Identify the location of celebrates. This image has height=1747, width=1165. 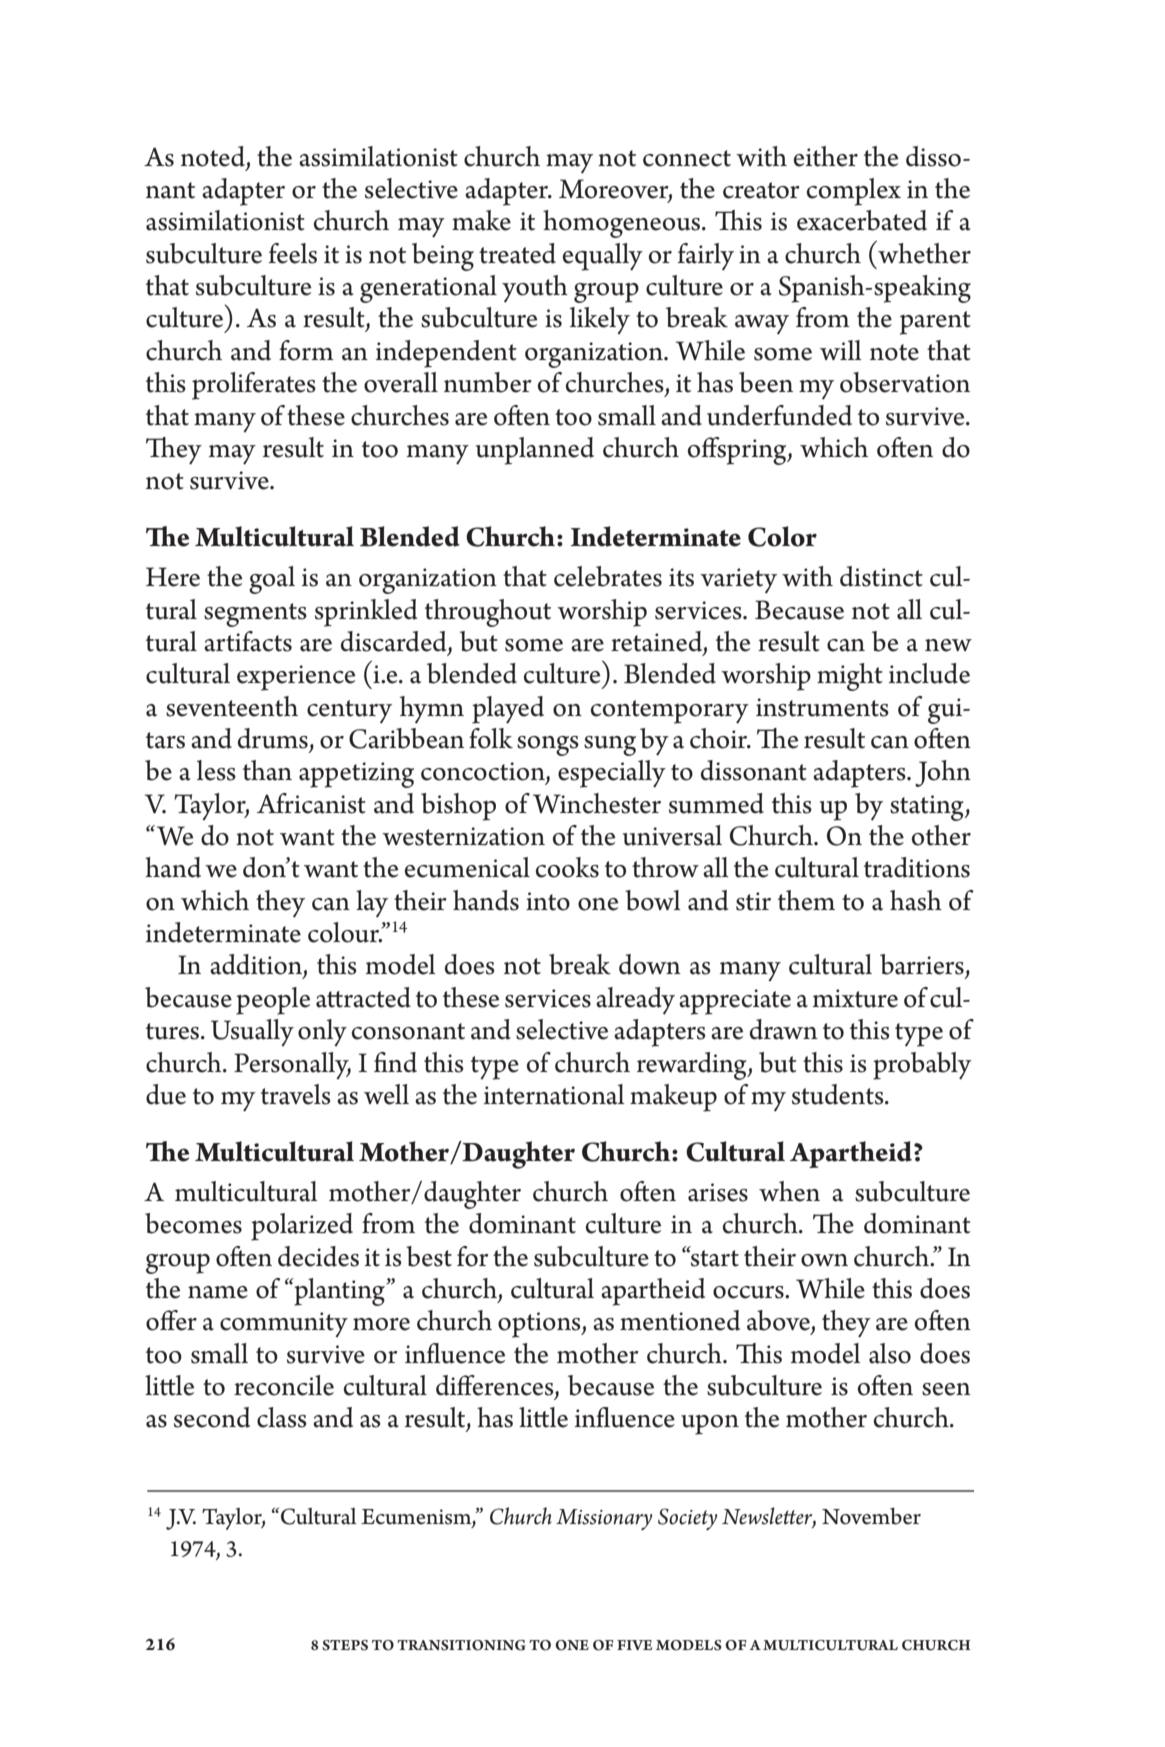
(608, 576).
